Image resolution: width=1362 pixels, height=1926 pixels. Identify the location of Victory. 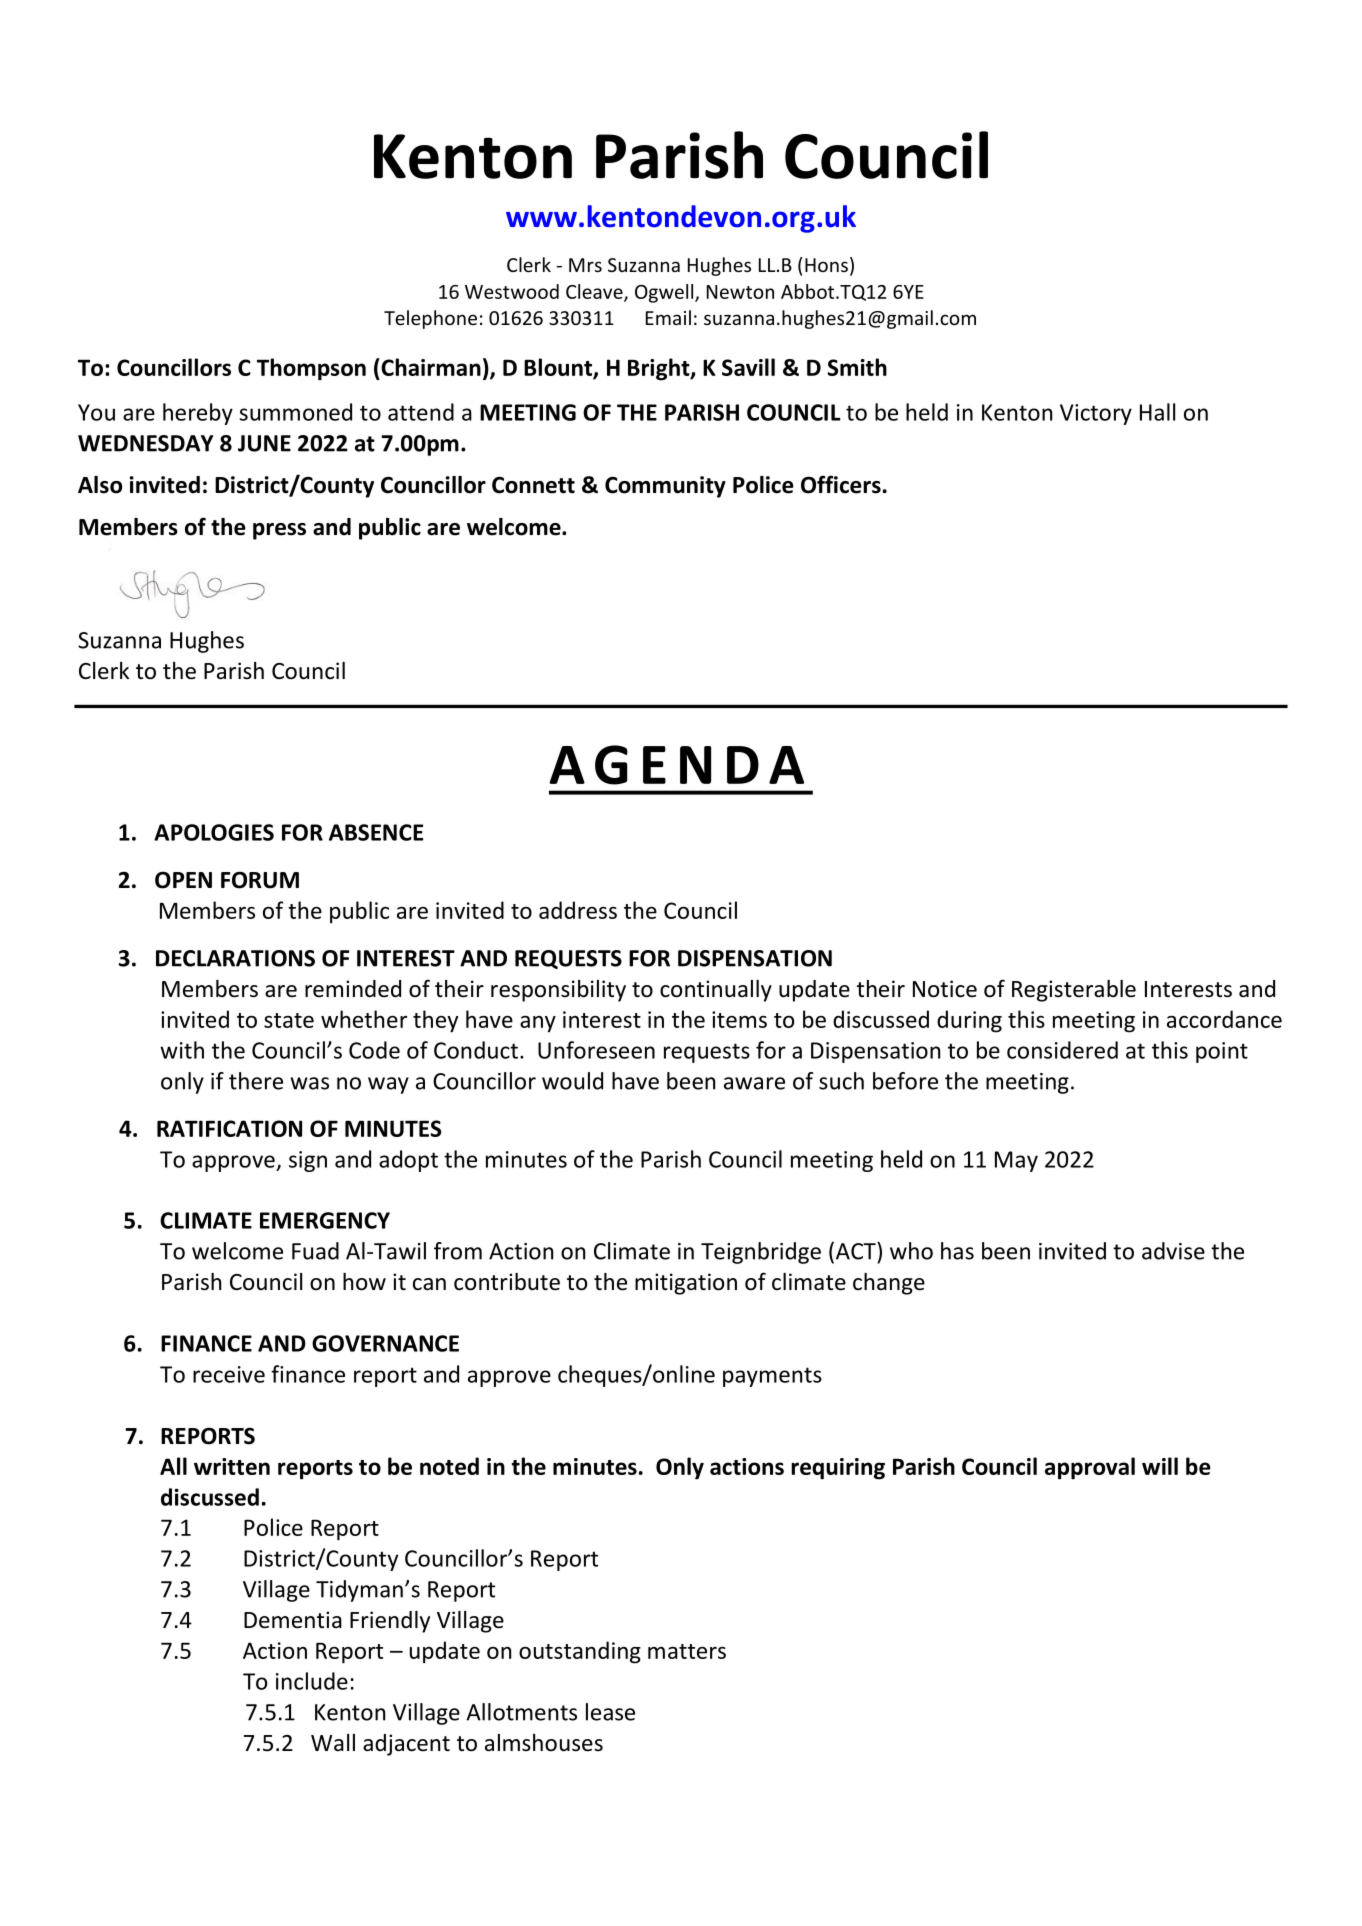
(1096, 414).
